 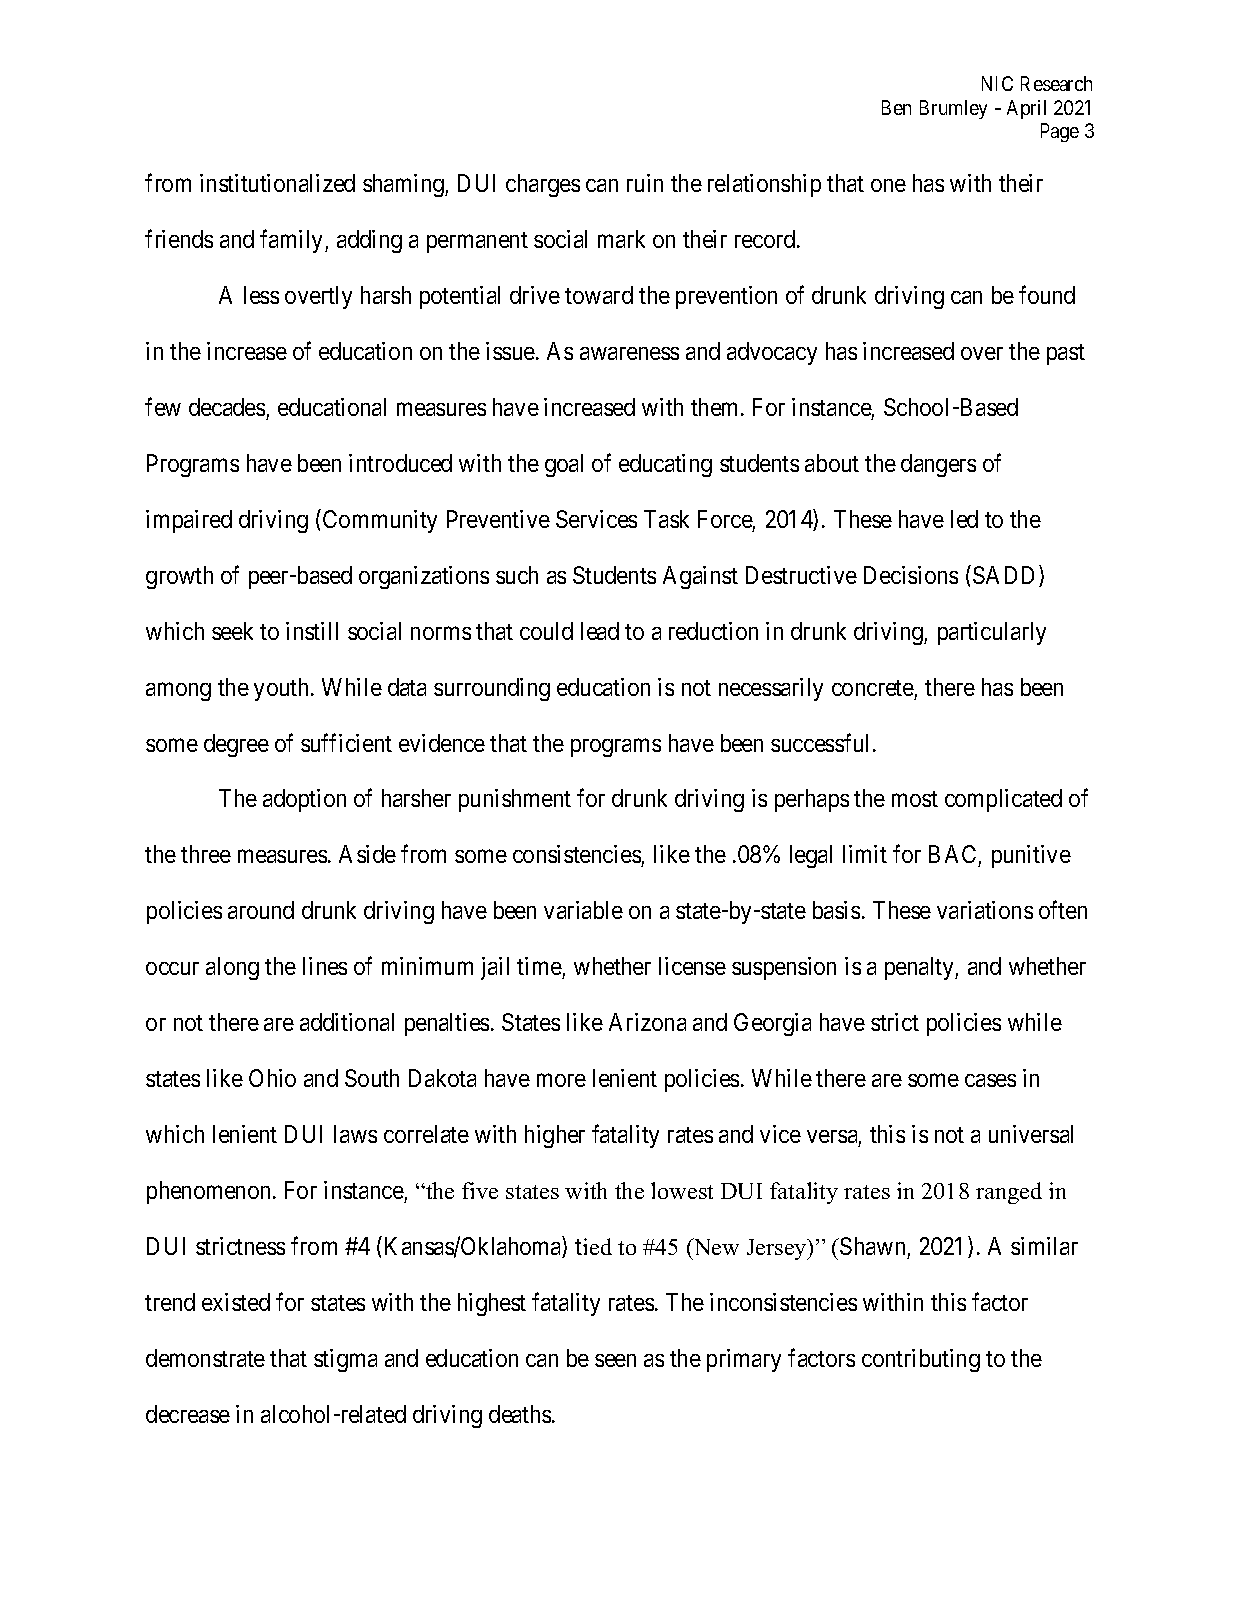 What do you see at coordinates (896, 107) in the document?
I see `Ben` at bounding box center [896, 107].
